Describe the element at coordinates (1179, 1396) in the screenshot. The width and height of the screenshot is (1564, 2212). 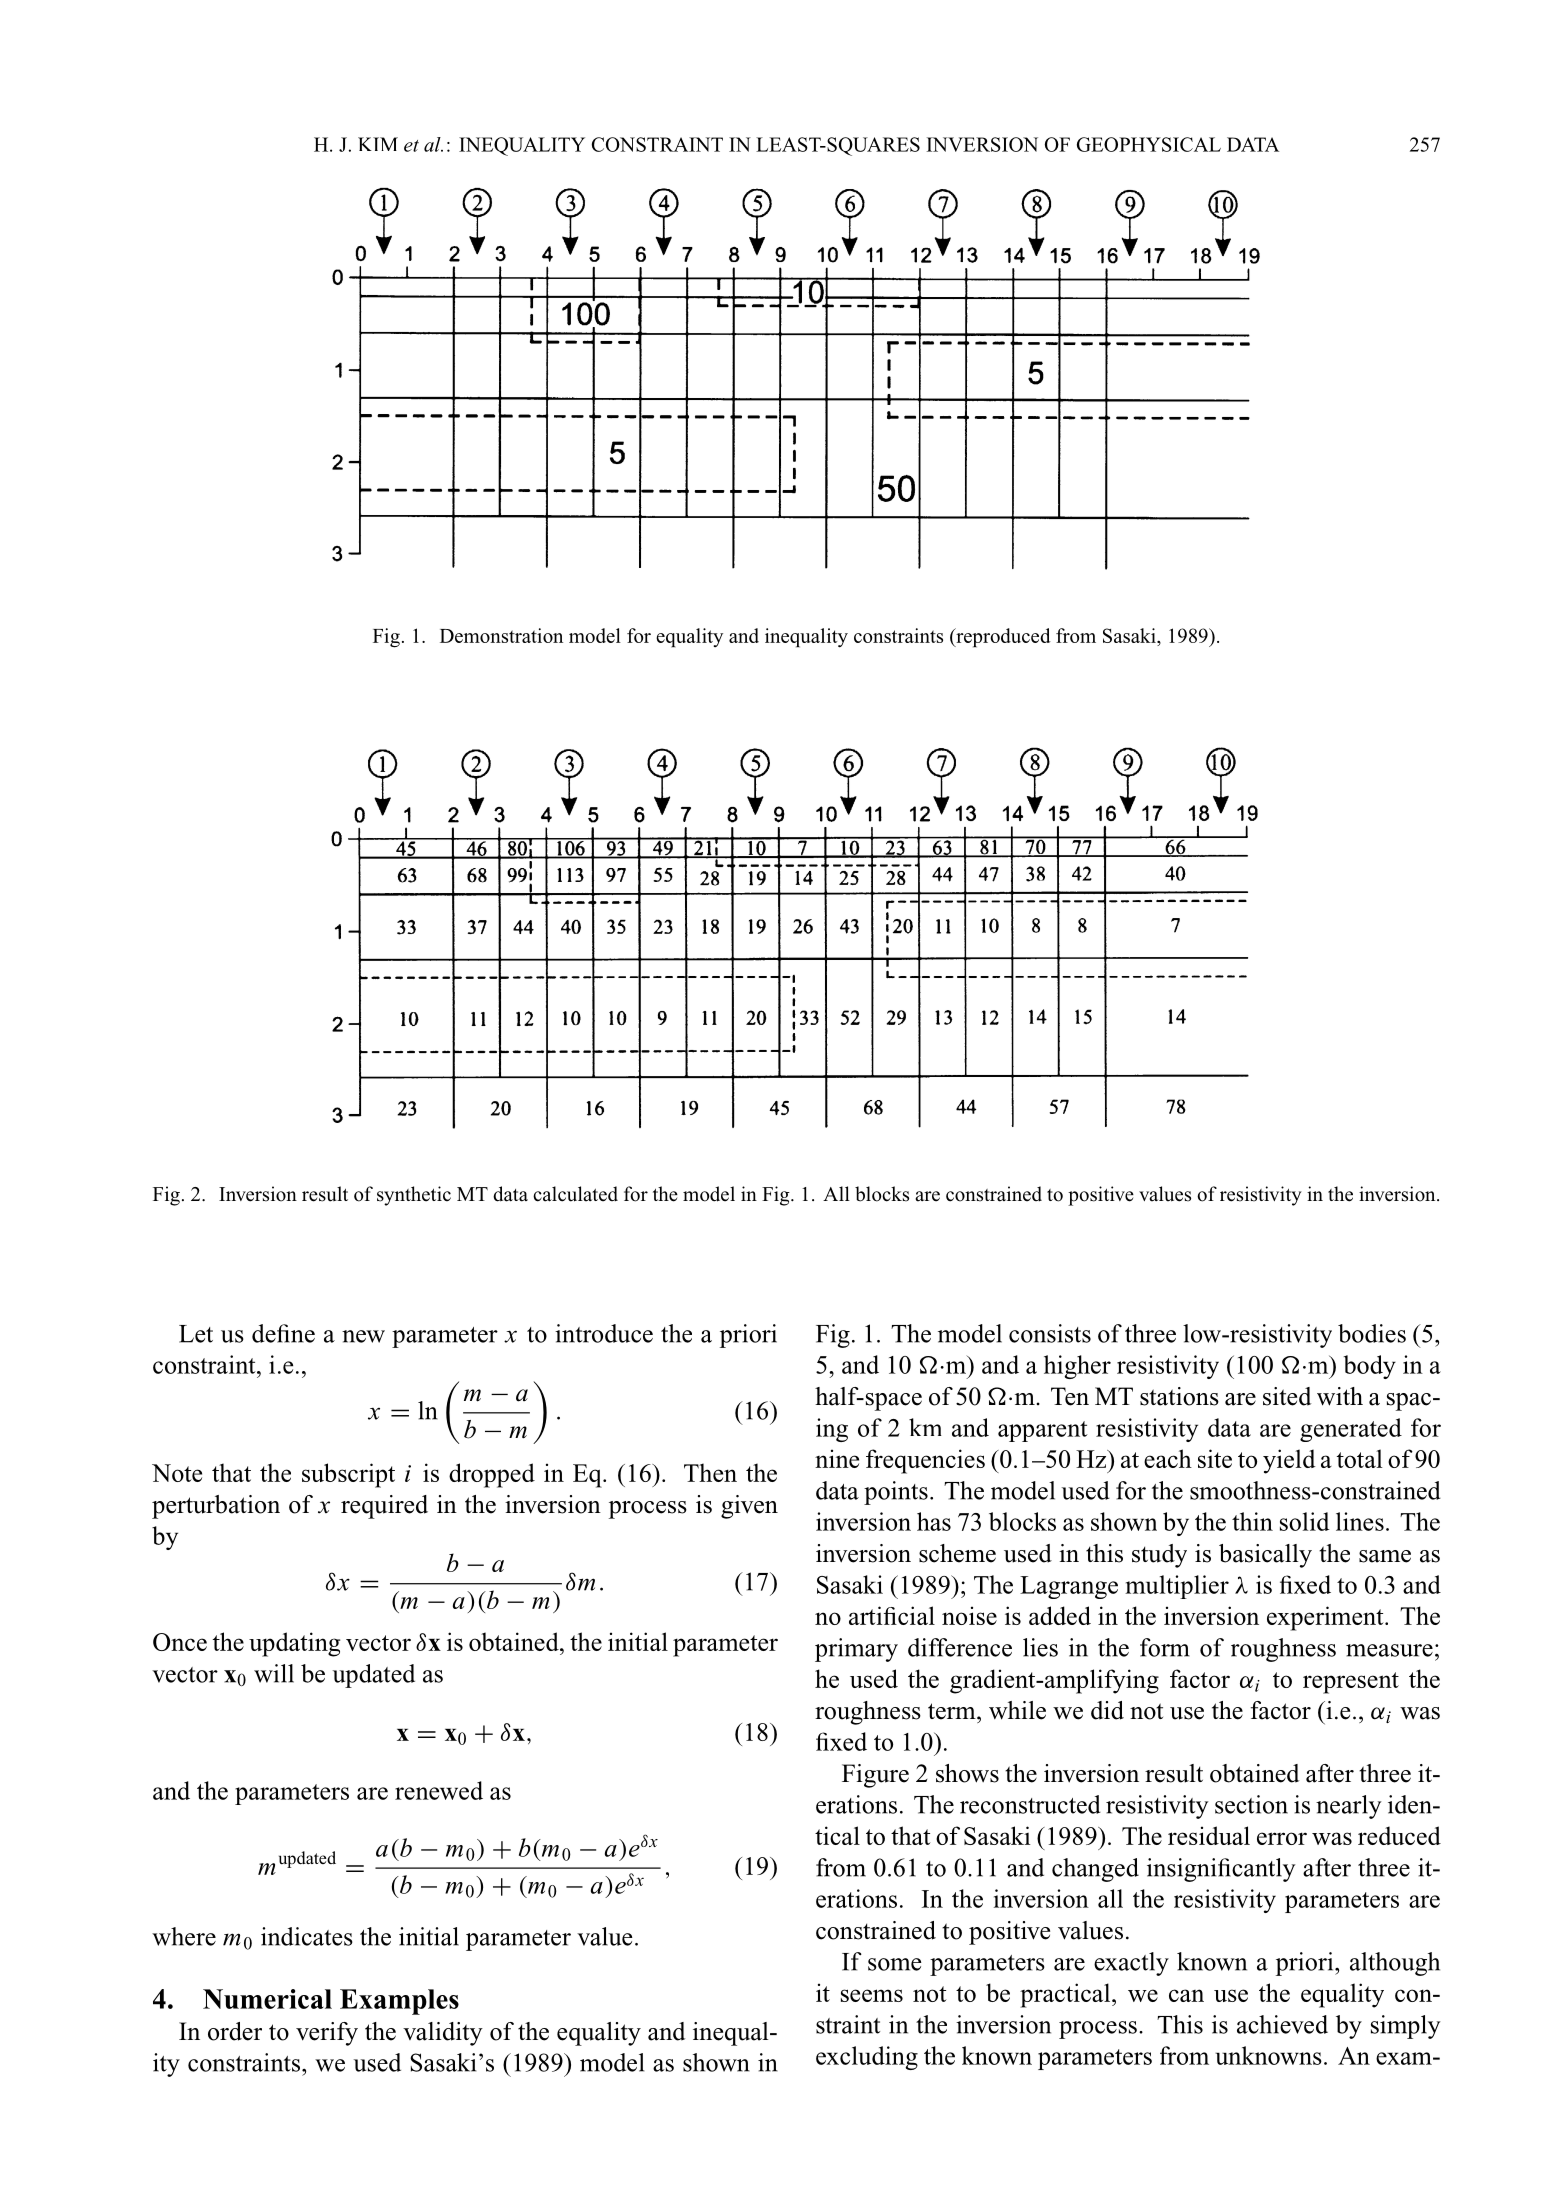
I see `stations` at that location.
